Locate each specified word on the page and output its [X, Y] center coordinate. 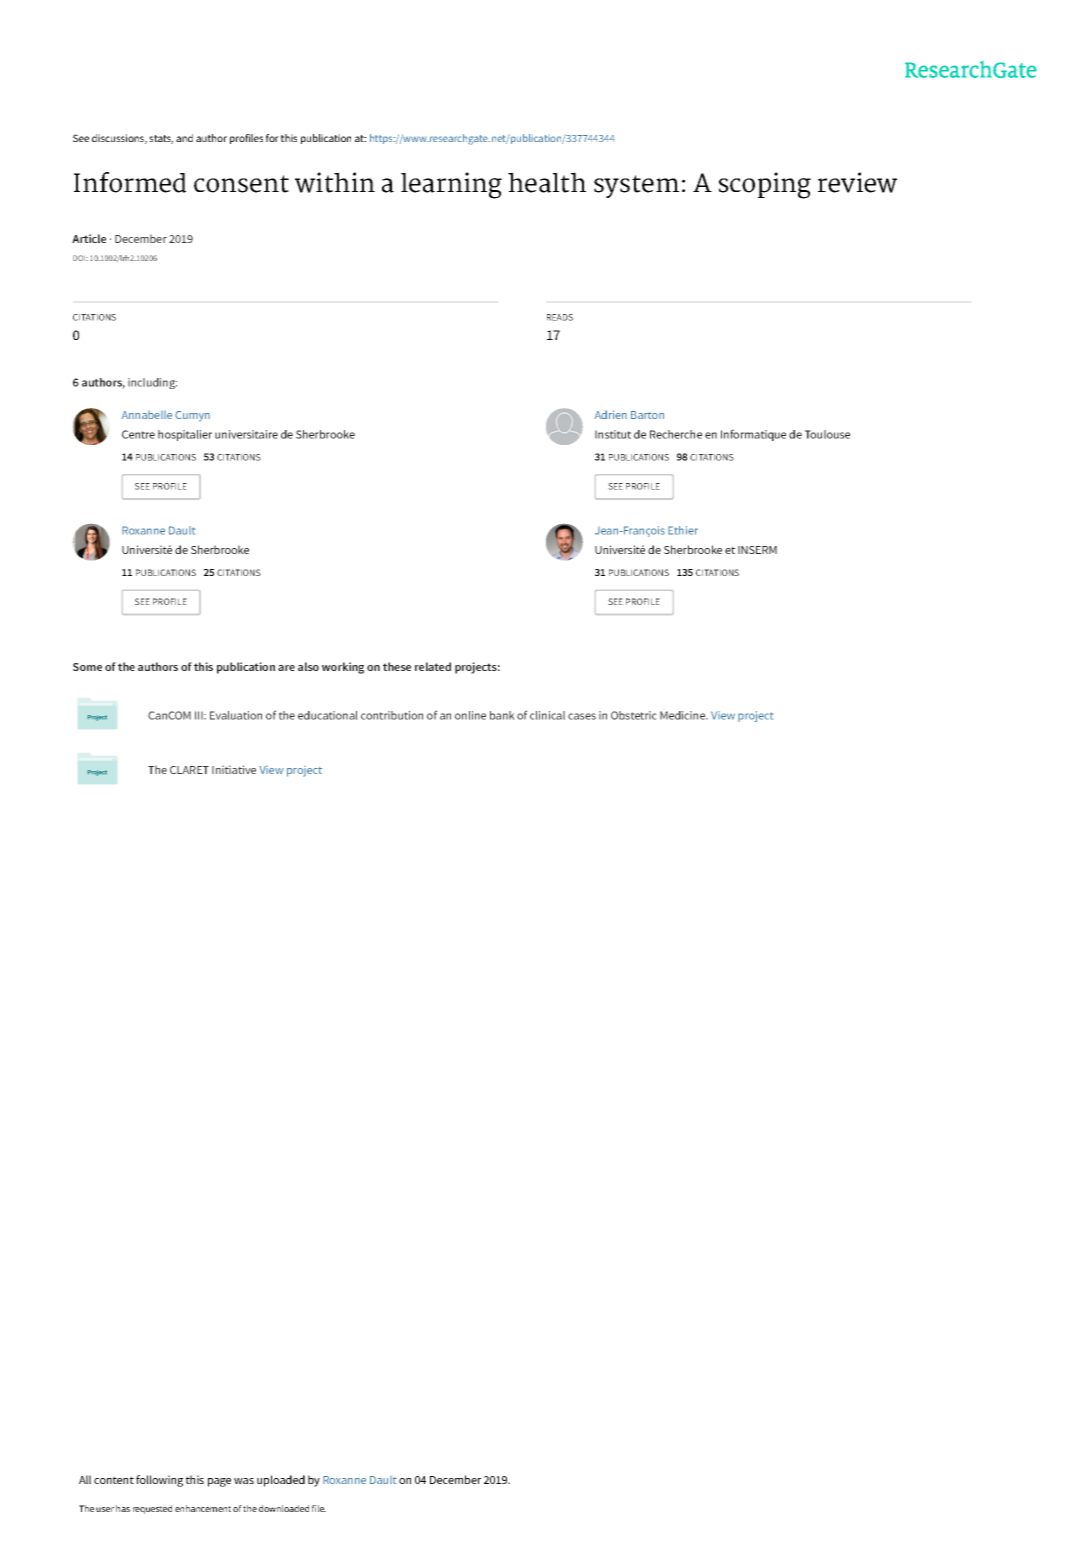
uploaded [281, 1481]
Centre [138, 434]
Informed [130, 182]
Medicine [683, 715]
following [159, 1481]
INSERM [757, 550]
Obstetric [634, 715]
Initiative [234, 769]
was [244, 1481]
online [470, 715]
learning [451, 185]
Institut [613, 434]
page [219, 1482]
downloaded [284, 1508]
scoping [765, 185]
